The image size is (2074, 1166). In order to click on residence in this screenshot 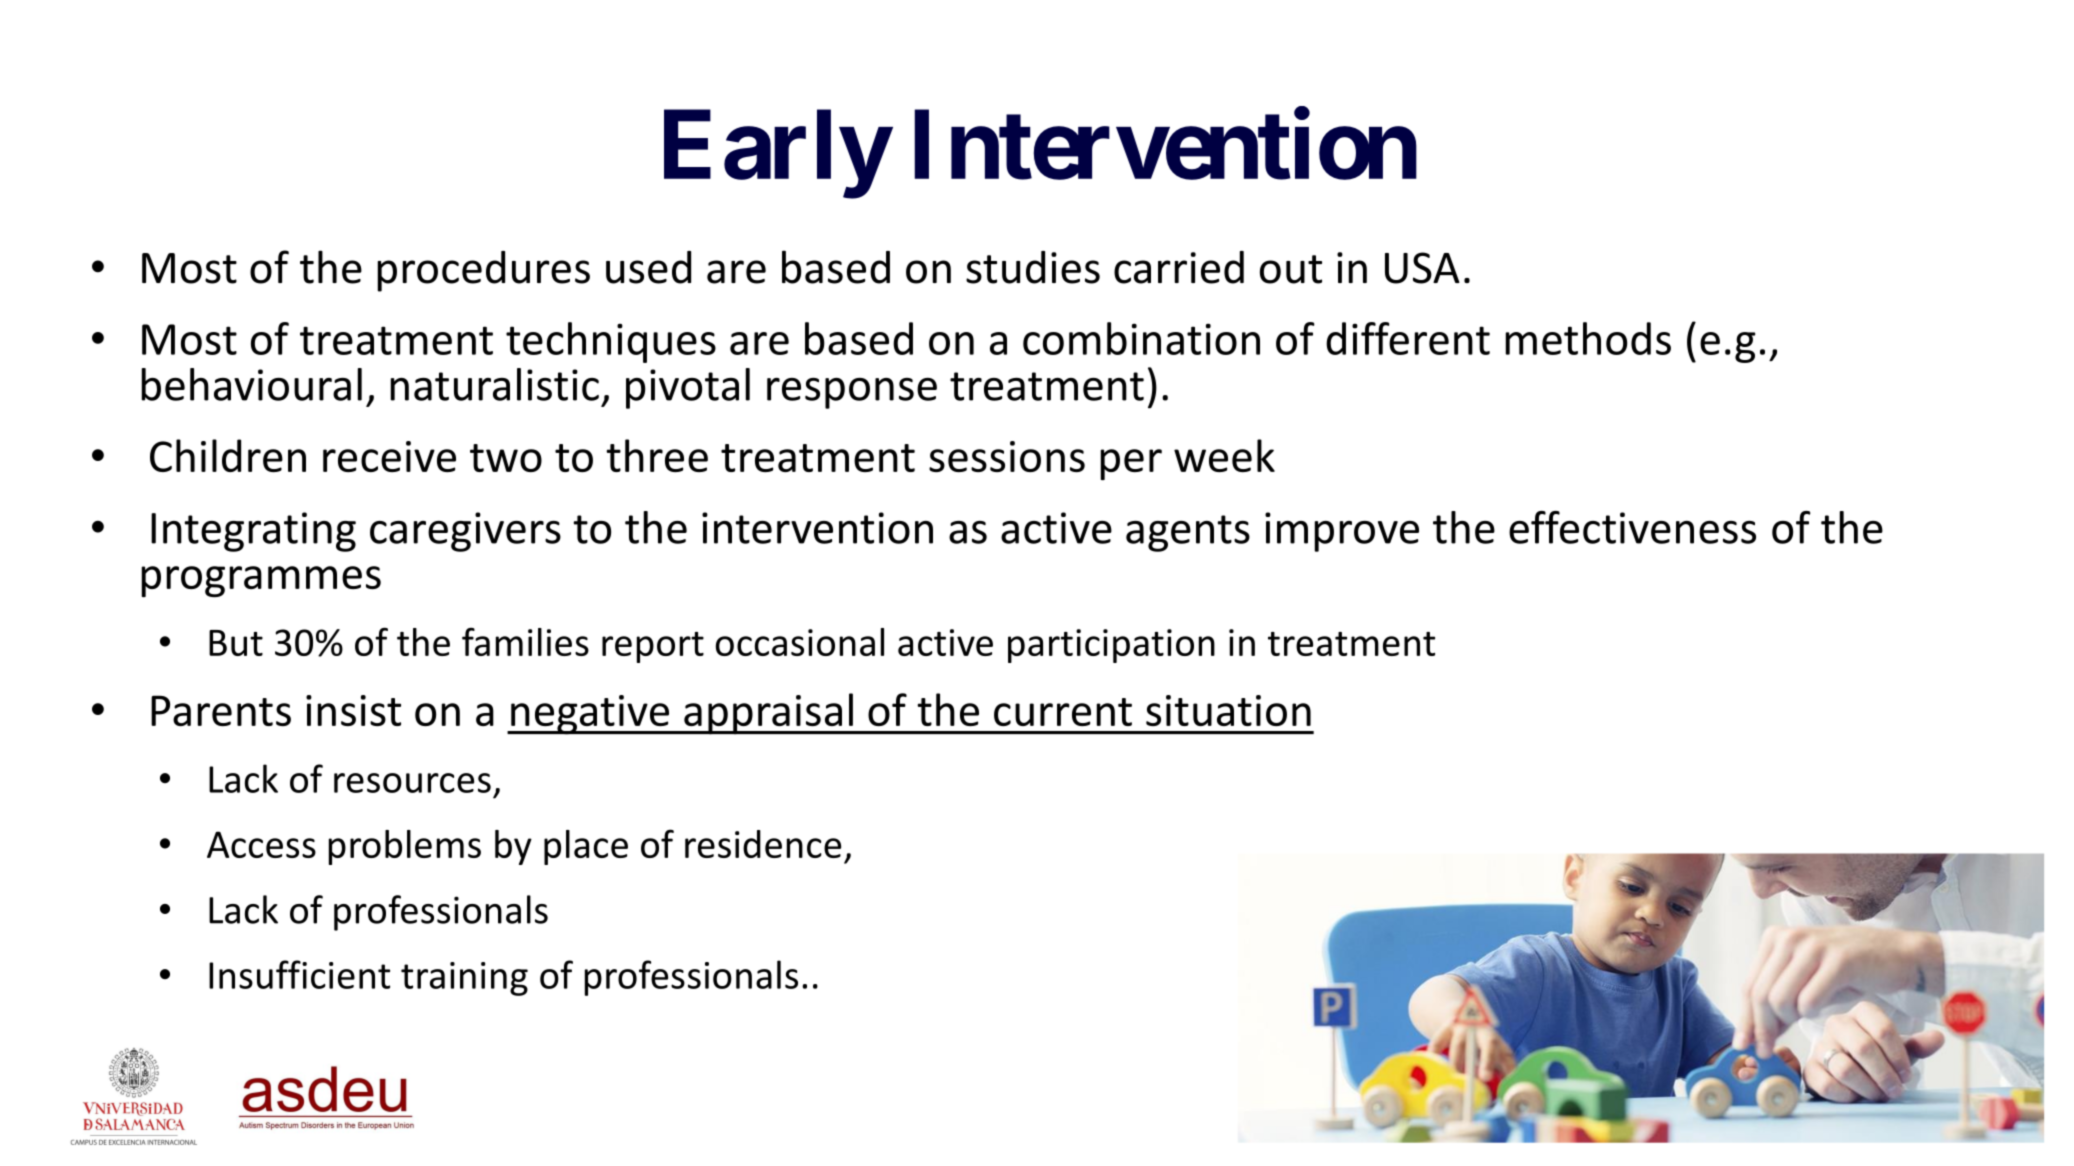, I will do `click(763, 844)`.
